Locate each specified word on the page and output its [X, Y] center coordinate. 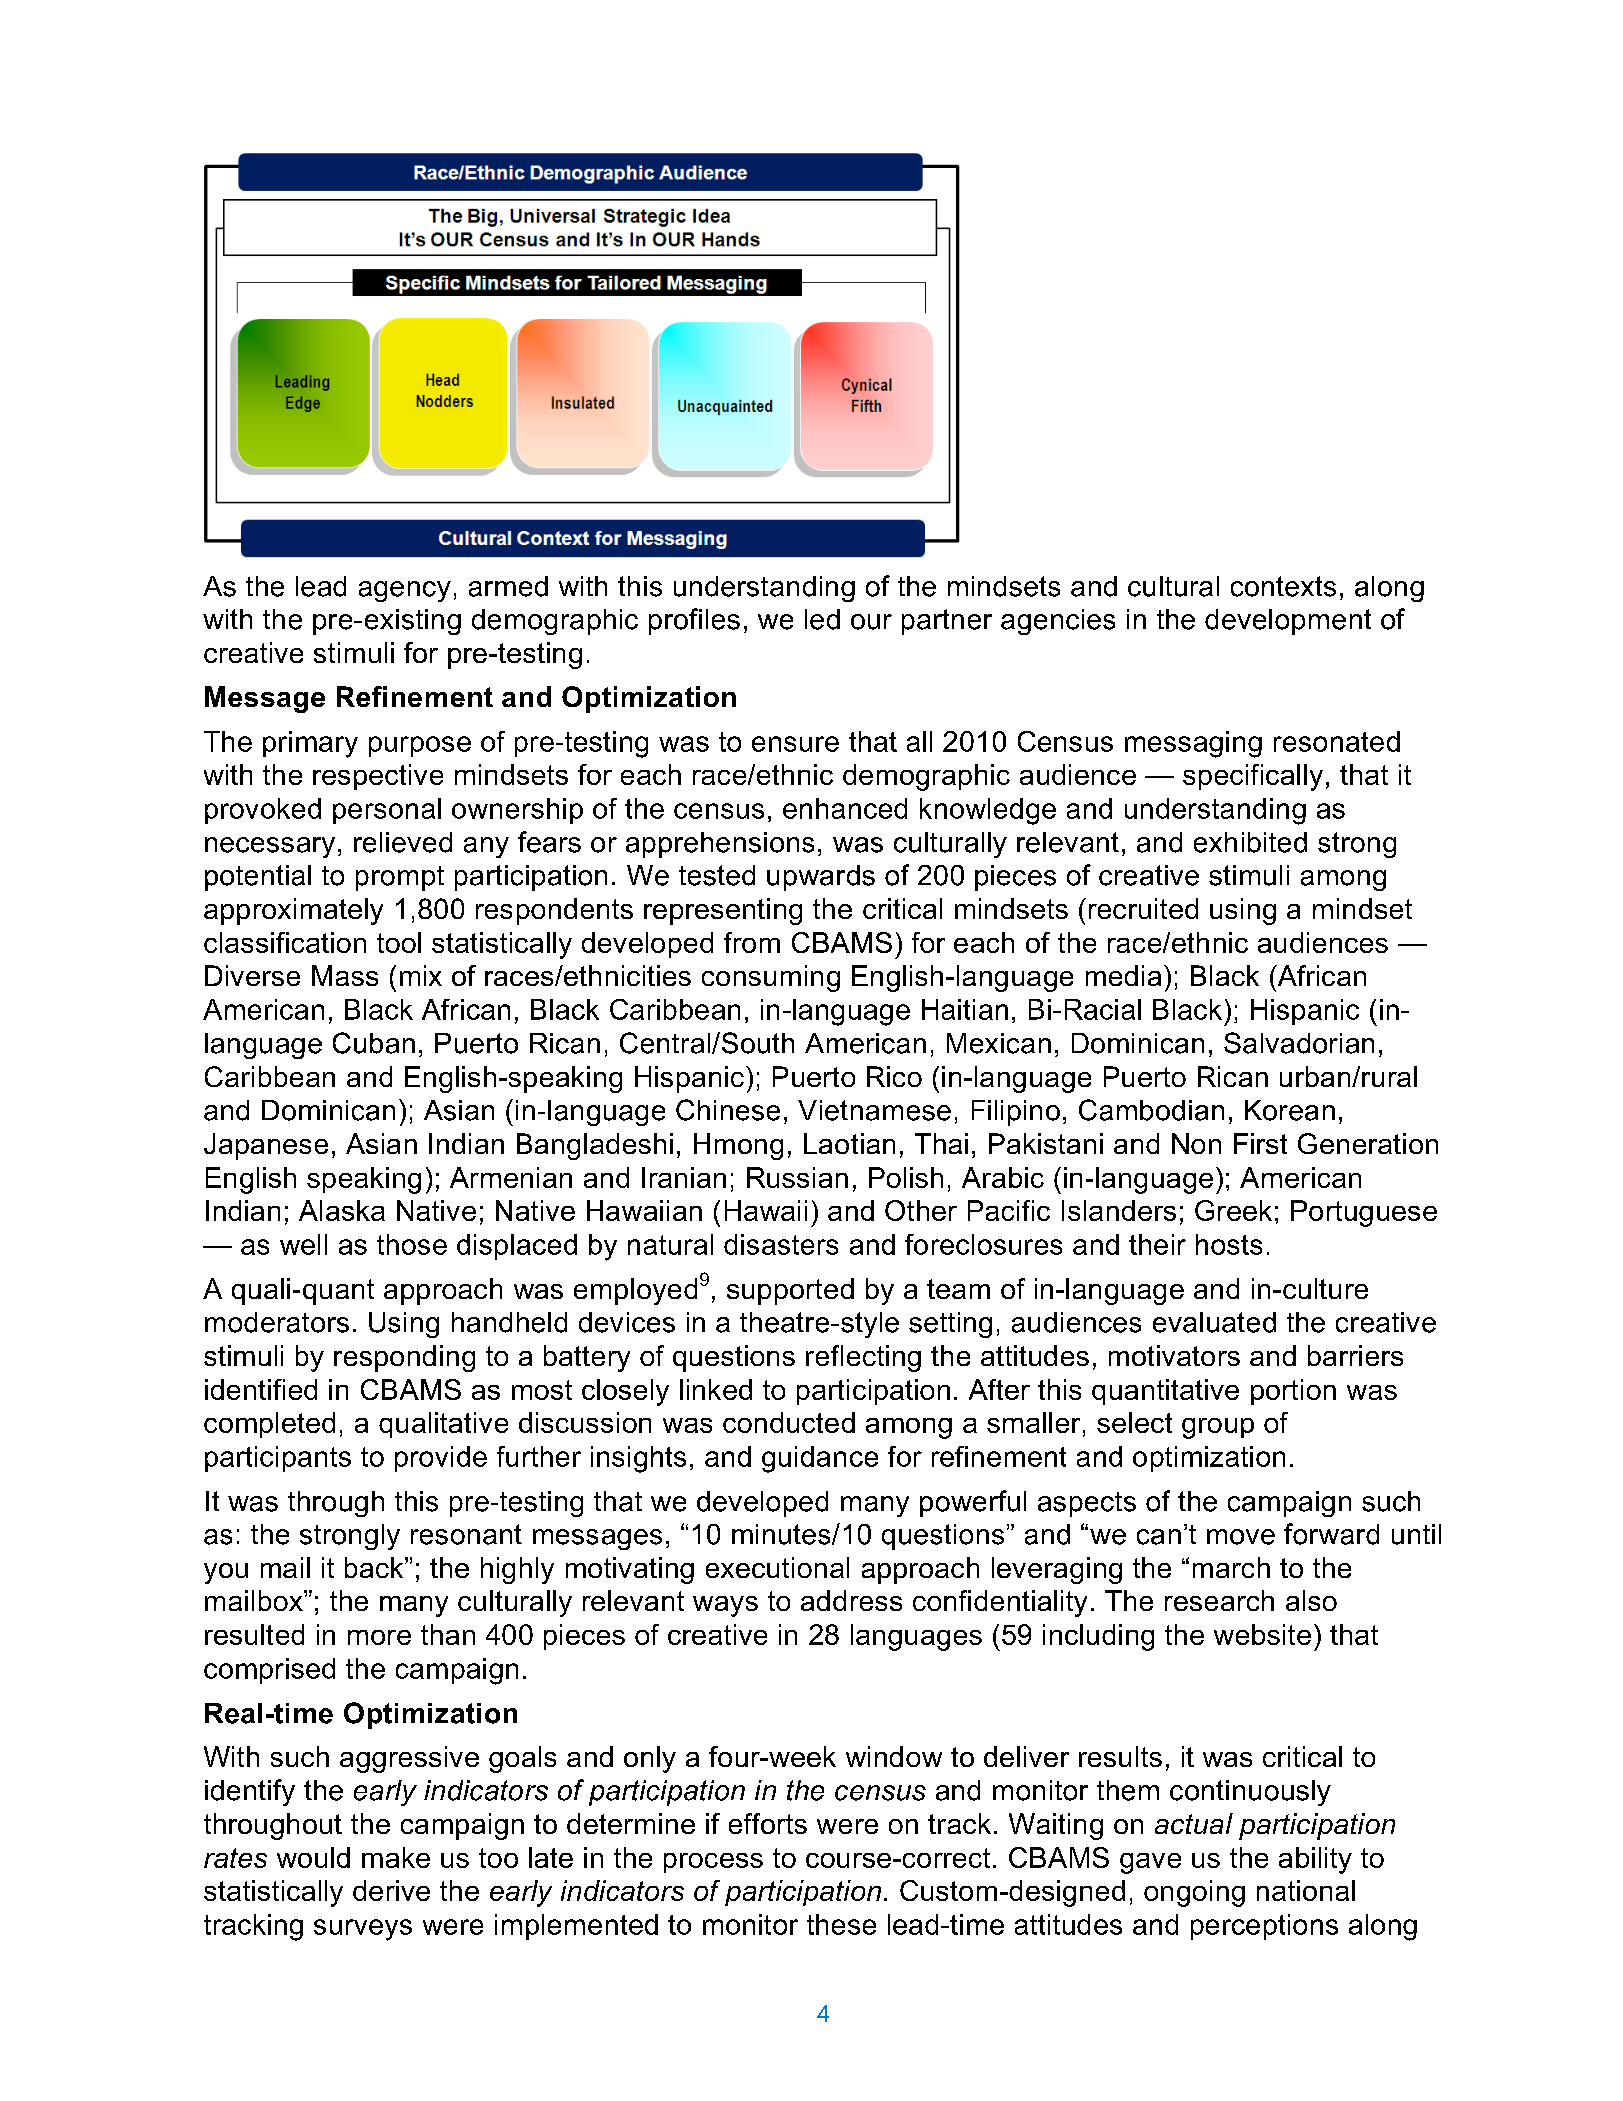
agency [405, 591]
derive [391, 1890]
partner [947, 622]
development [1288, 622]
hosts [1229, 1244]
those [412, 1244]
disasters [781, 1244]
